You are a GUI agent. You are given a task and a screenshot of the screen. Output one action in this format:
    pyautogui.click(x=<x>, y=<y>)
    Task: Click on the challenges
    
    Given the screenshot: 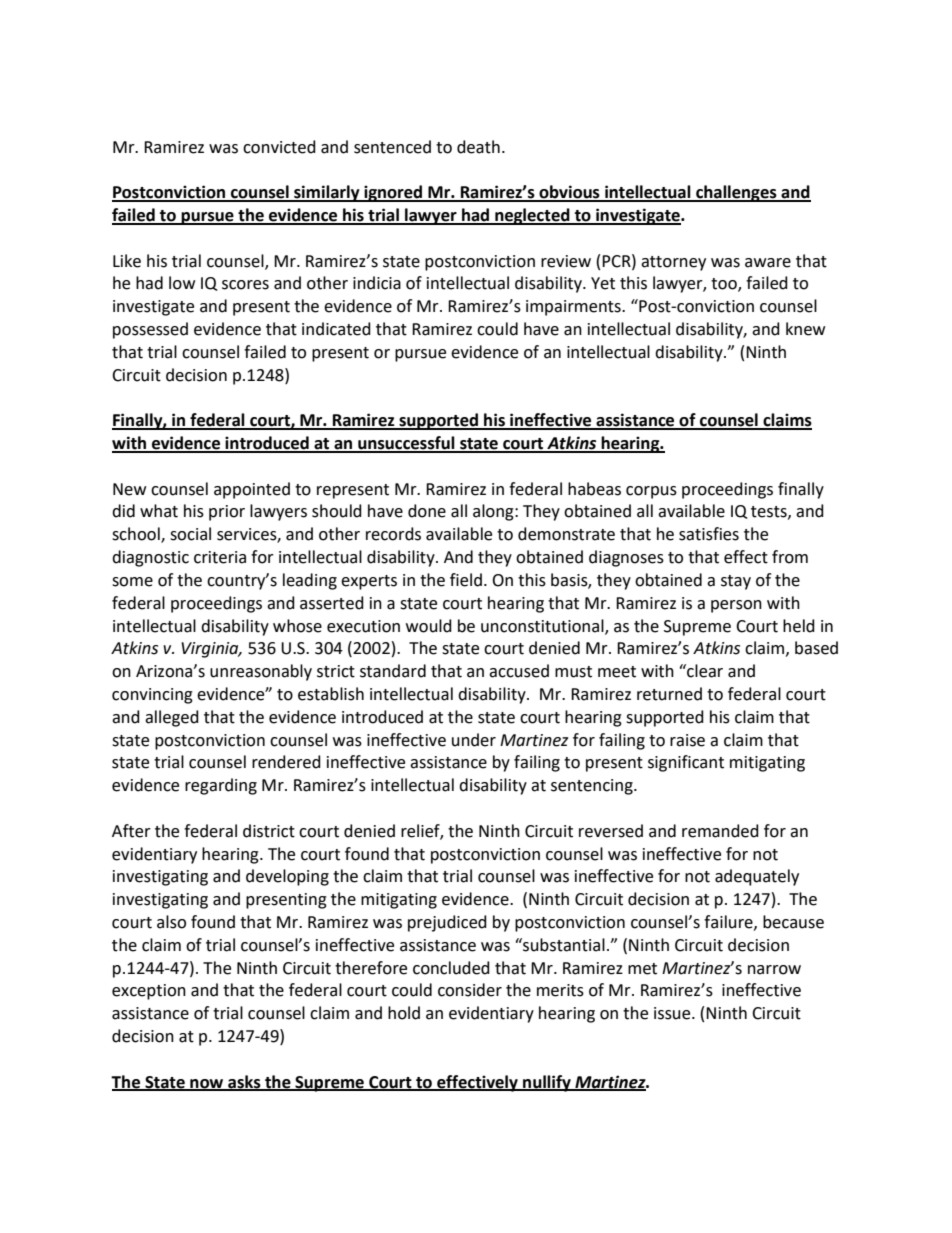 What is the action you would take?
    pyautogui.click(x=736, y=193)
